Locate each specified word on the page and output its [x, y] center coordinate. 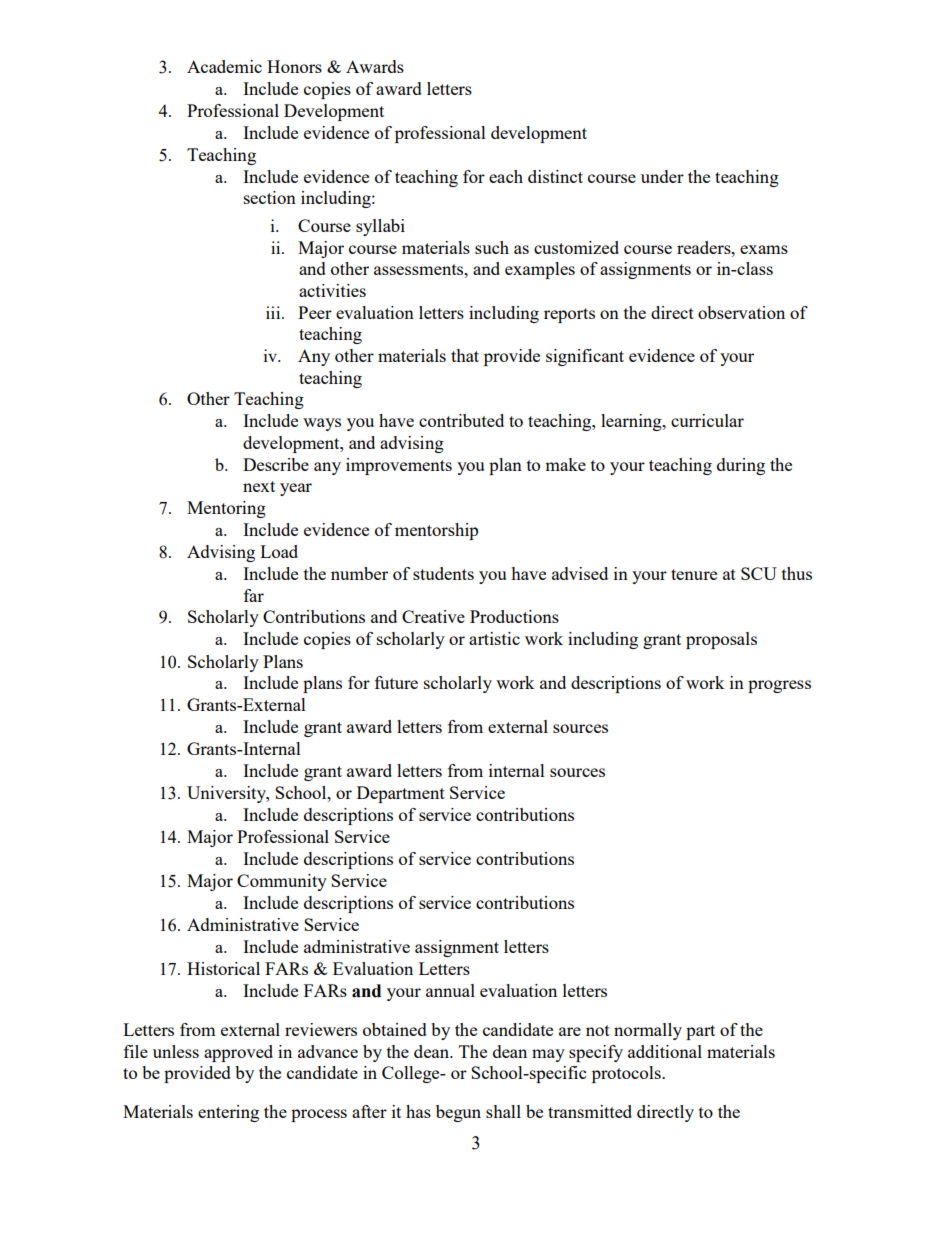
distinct [555, 176]
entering [228, 1113]
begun [458, 1113]
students [443, 573]
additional [665, 1051]
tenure [694, 574]
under [662, 176]
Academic [224, 66]
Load [279, 551]
